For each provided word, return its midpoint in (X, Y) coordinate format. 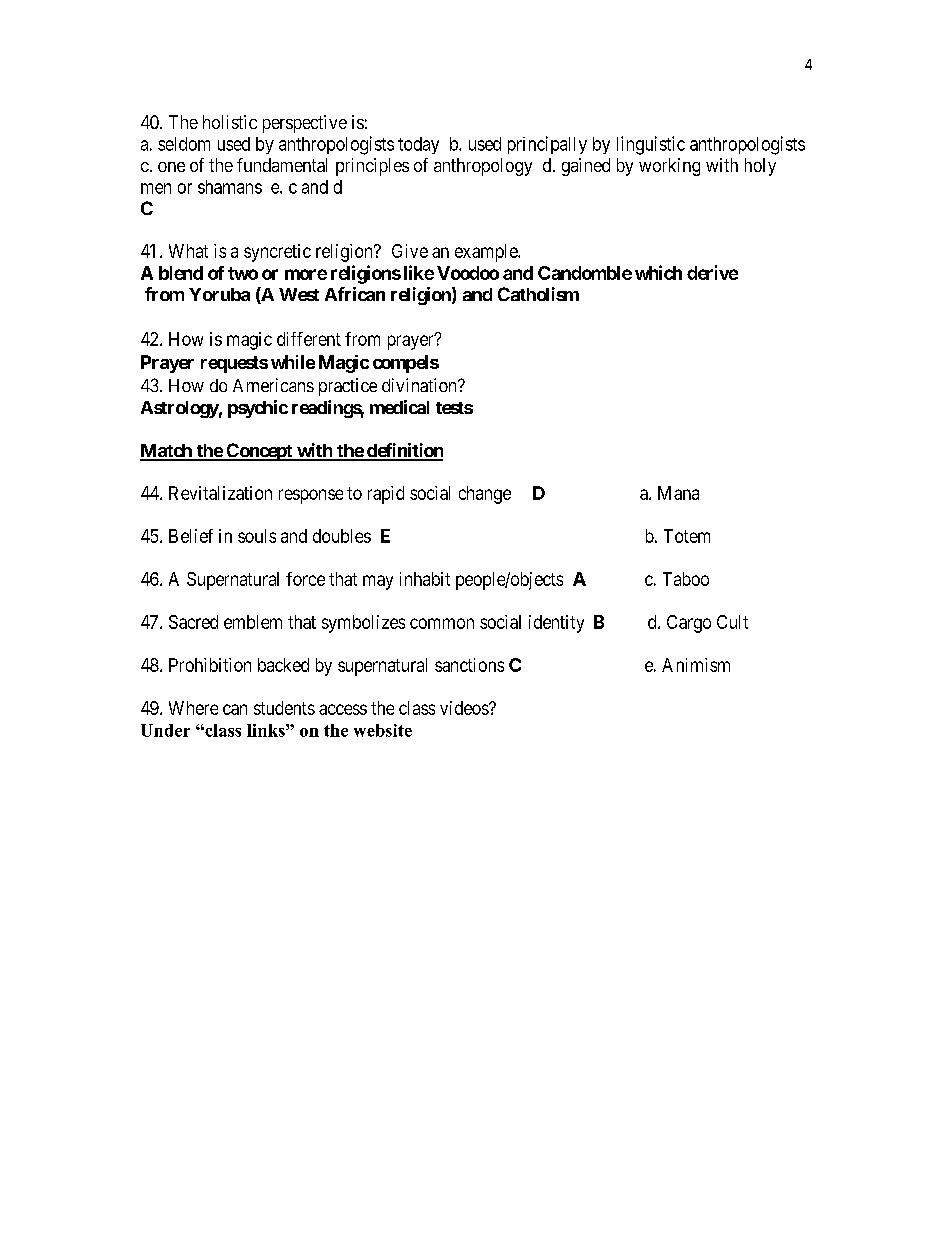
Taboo (686, 579)
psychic (258, 409)
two (243, 273)
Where (193, 708)
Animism (696, 665)
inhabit (425, 579)
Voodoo (468, 273)
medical (399, 407)
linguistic (651, 145)
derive (712, 272)
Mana (678, 493)
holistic (230, 122)
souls (257, 536)
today (418, 145)
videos (465, 708)
